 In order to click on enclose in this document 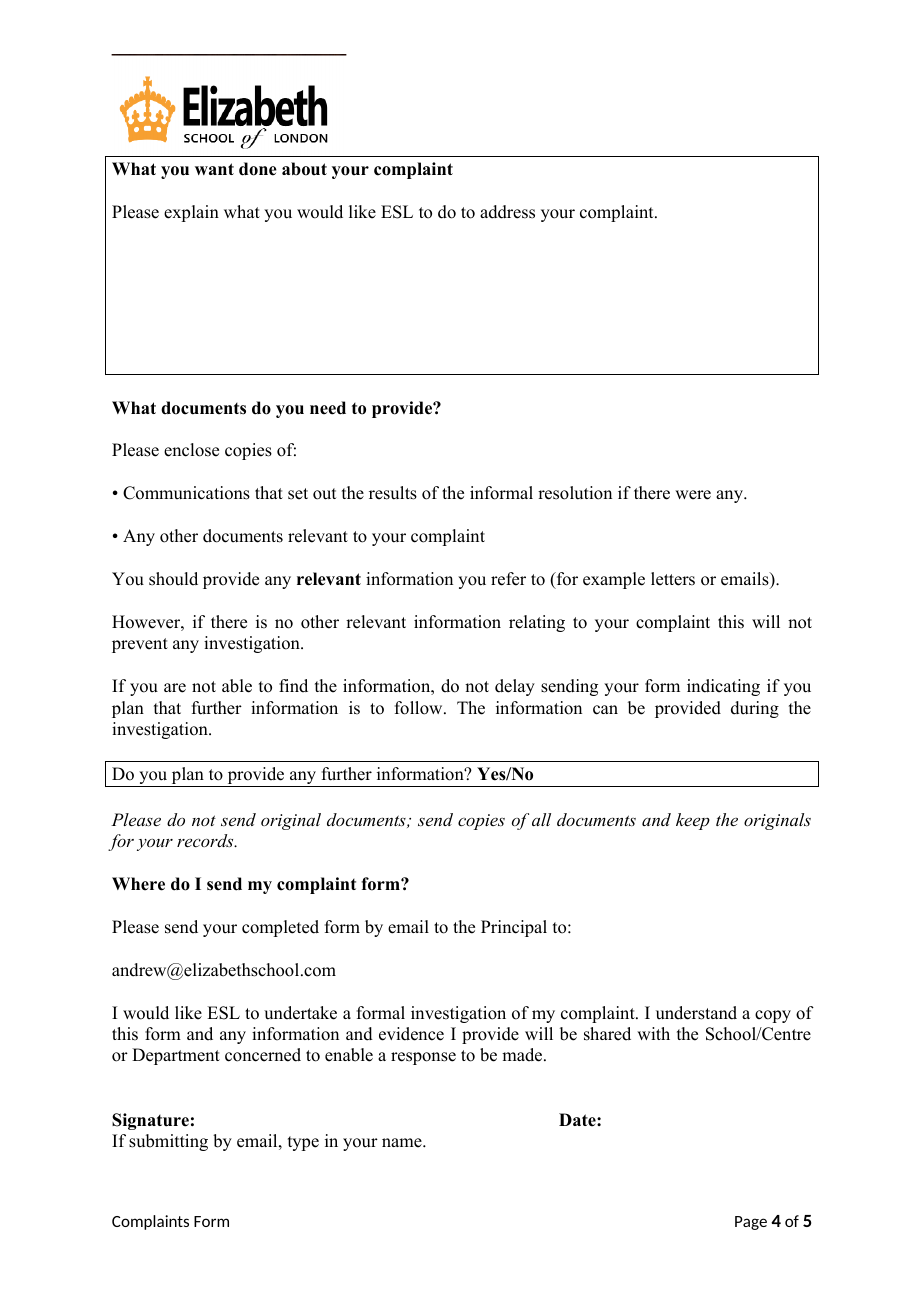, I will do `click(191, 450)`.
